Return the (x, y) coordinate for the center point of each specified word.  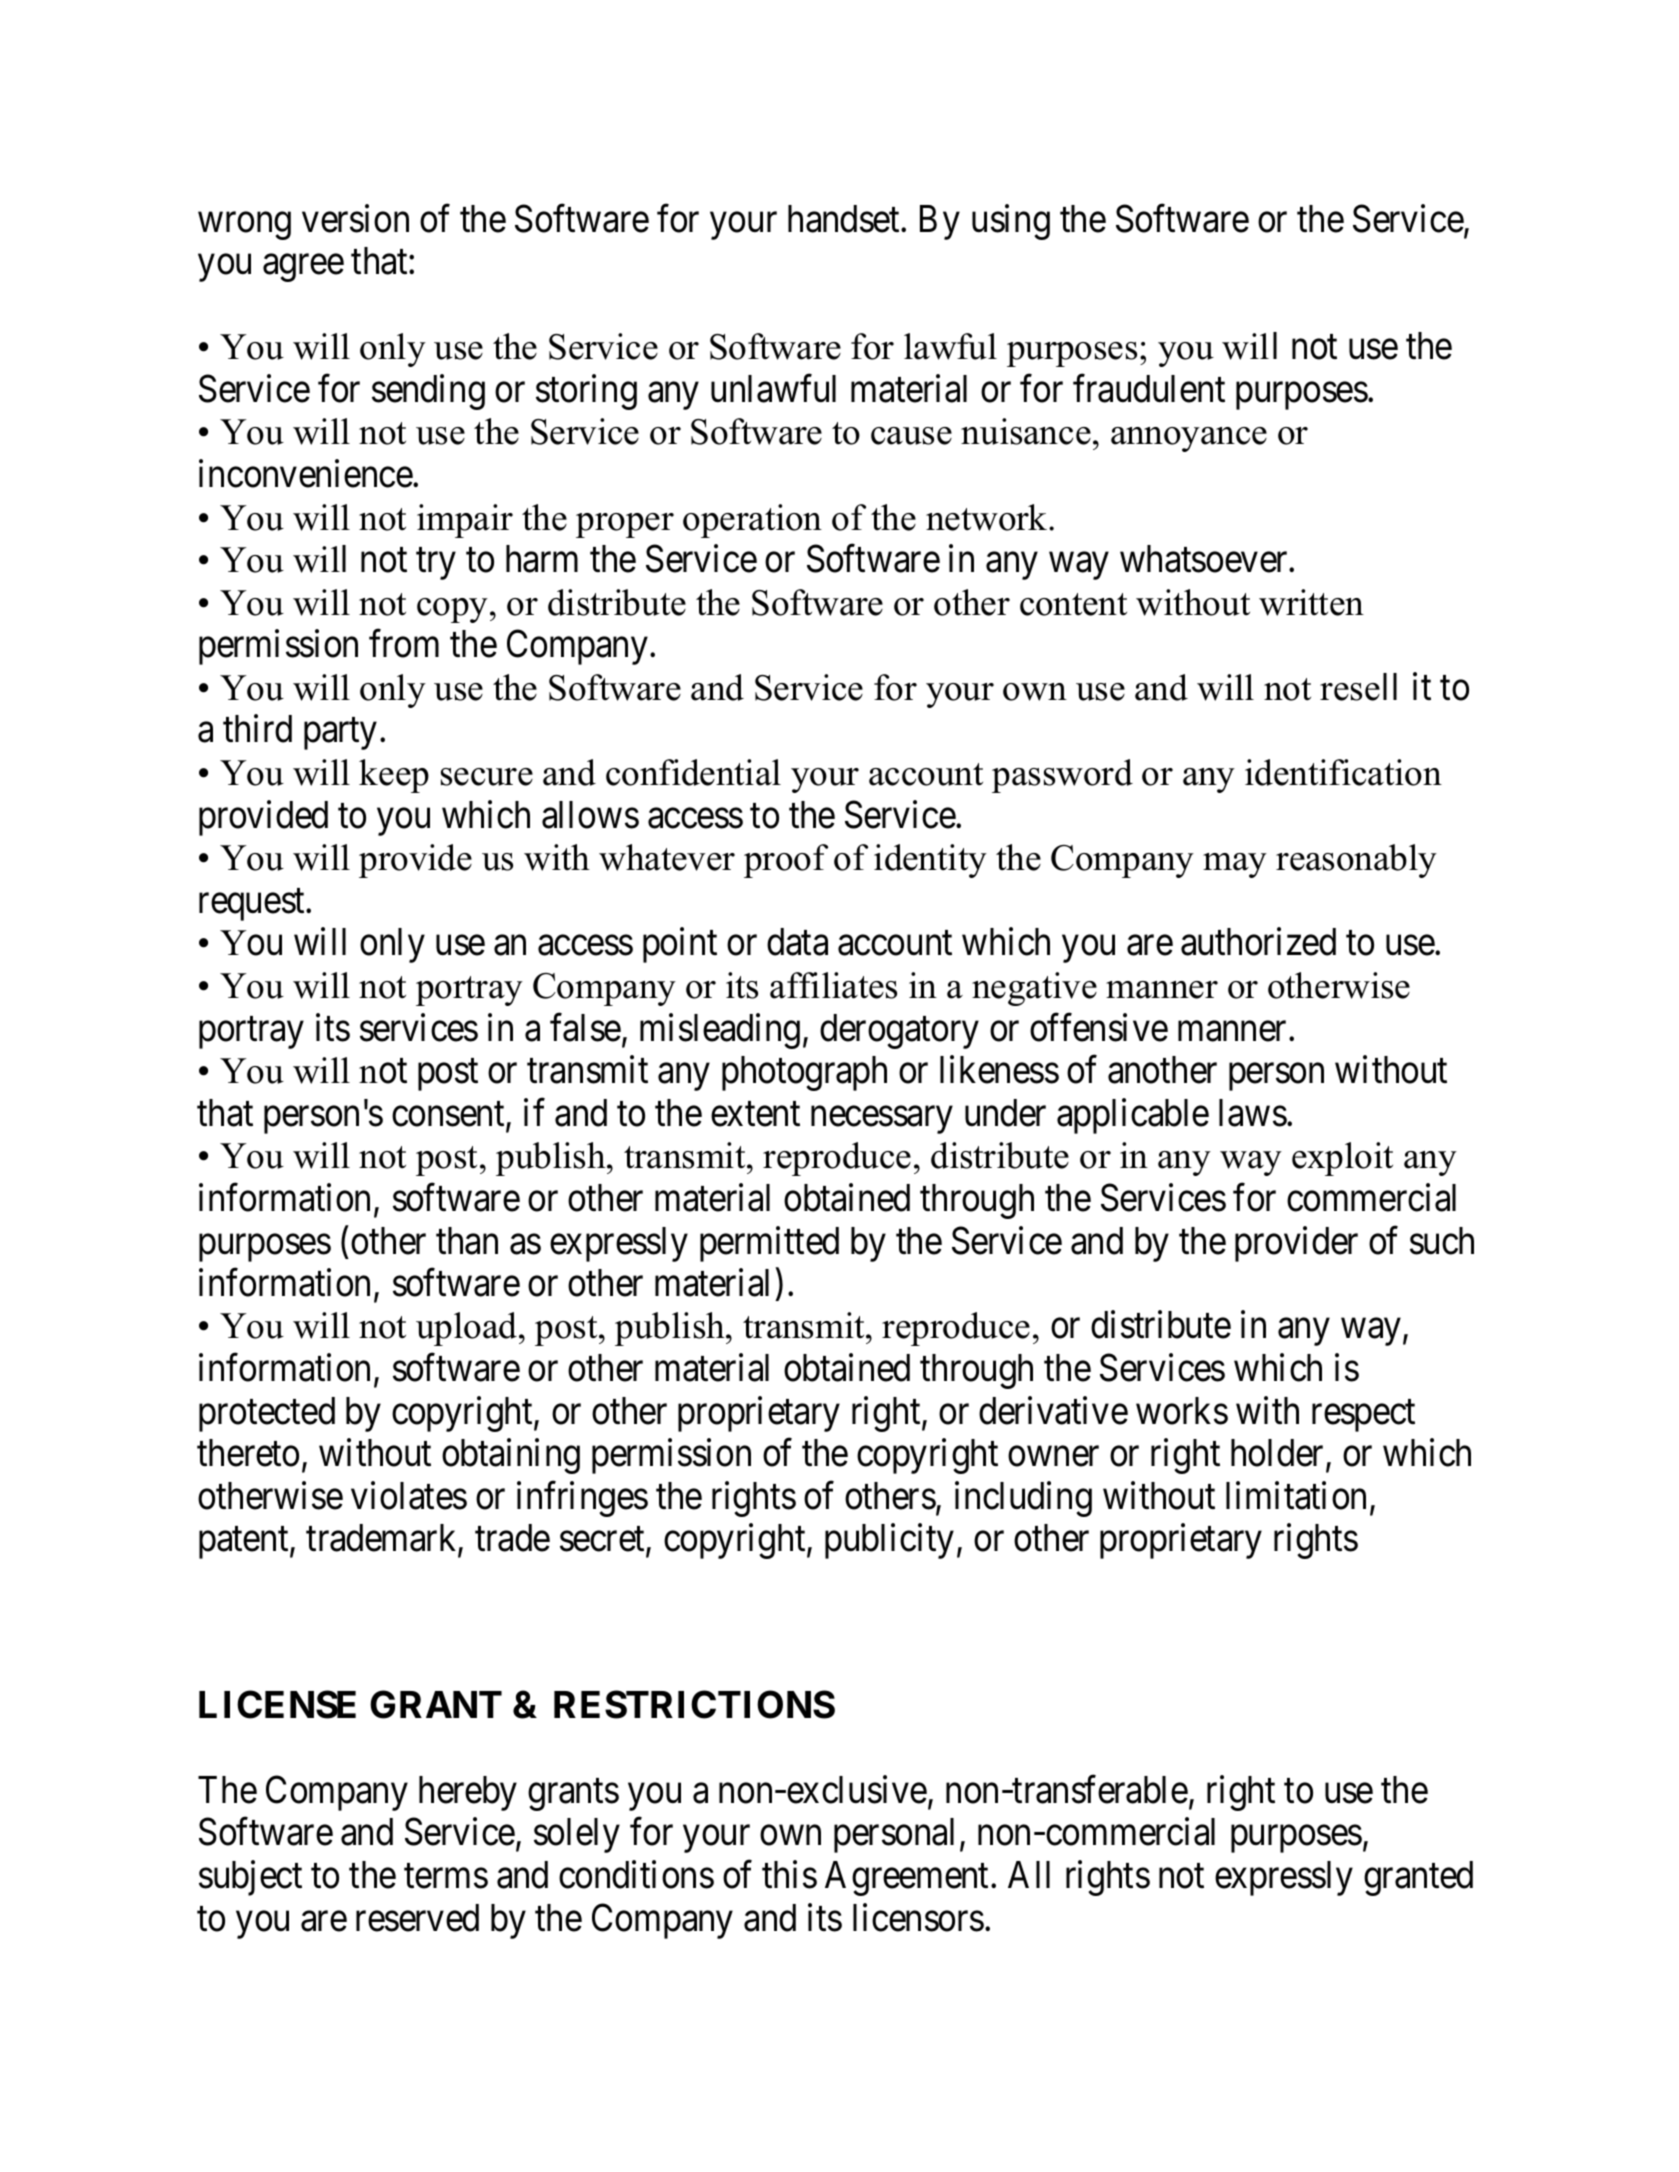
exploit (1342, 1159)
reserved (417, 1918)
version (355, 218)
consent (449, 1115)
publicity (889, 1541)
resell (1358, 687)
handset (845, 219)
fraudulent (1149, 388)
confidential (693, 772)
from (404, 644)
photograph (804, 1073)
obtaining (511, 1456)
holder (1279, 1454)
